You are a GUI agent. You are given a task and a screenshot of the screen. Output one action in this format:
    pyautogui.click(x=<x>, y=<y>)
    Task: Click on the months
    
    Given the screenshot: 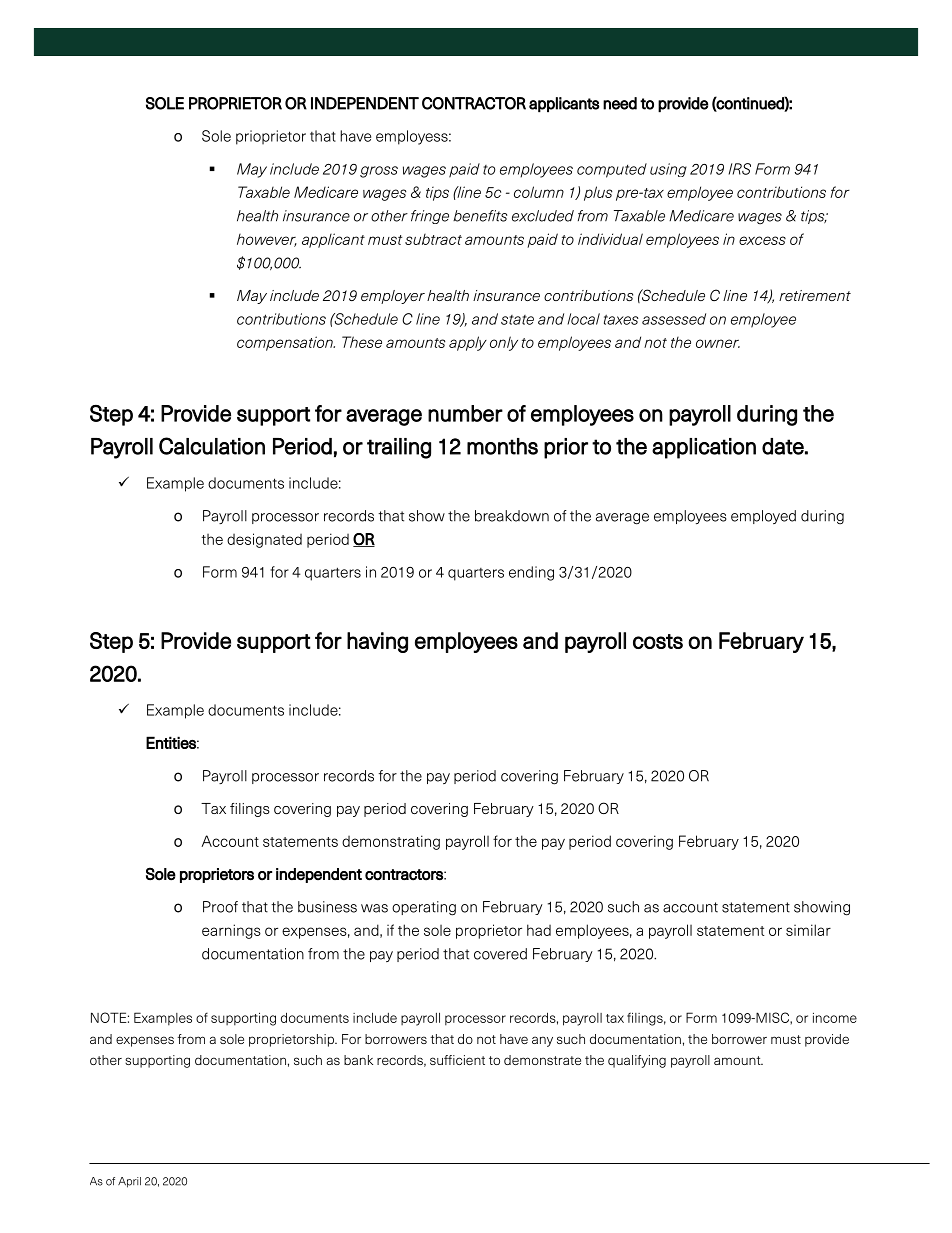 What is the action you would take?
    pyautogui.click(x=502, y=446)
